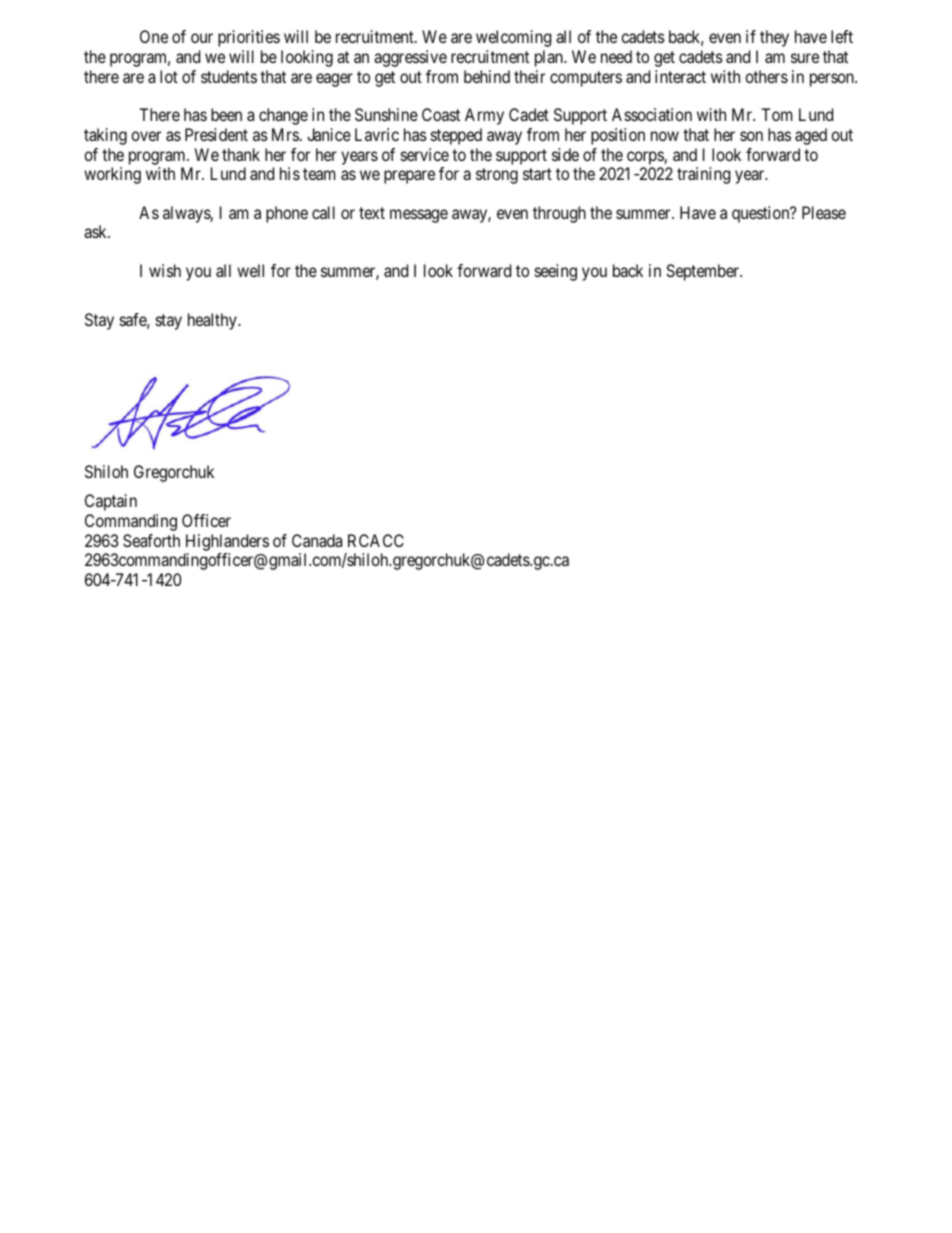  I want to click on our, so click(202, 38).
